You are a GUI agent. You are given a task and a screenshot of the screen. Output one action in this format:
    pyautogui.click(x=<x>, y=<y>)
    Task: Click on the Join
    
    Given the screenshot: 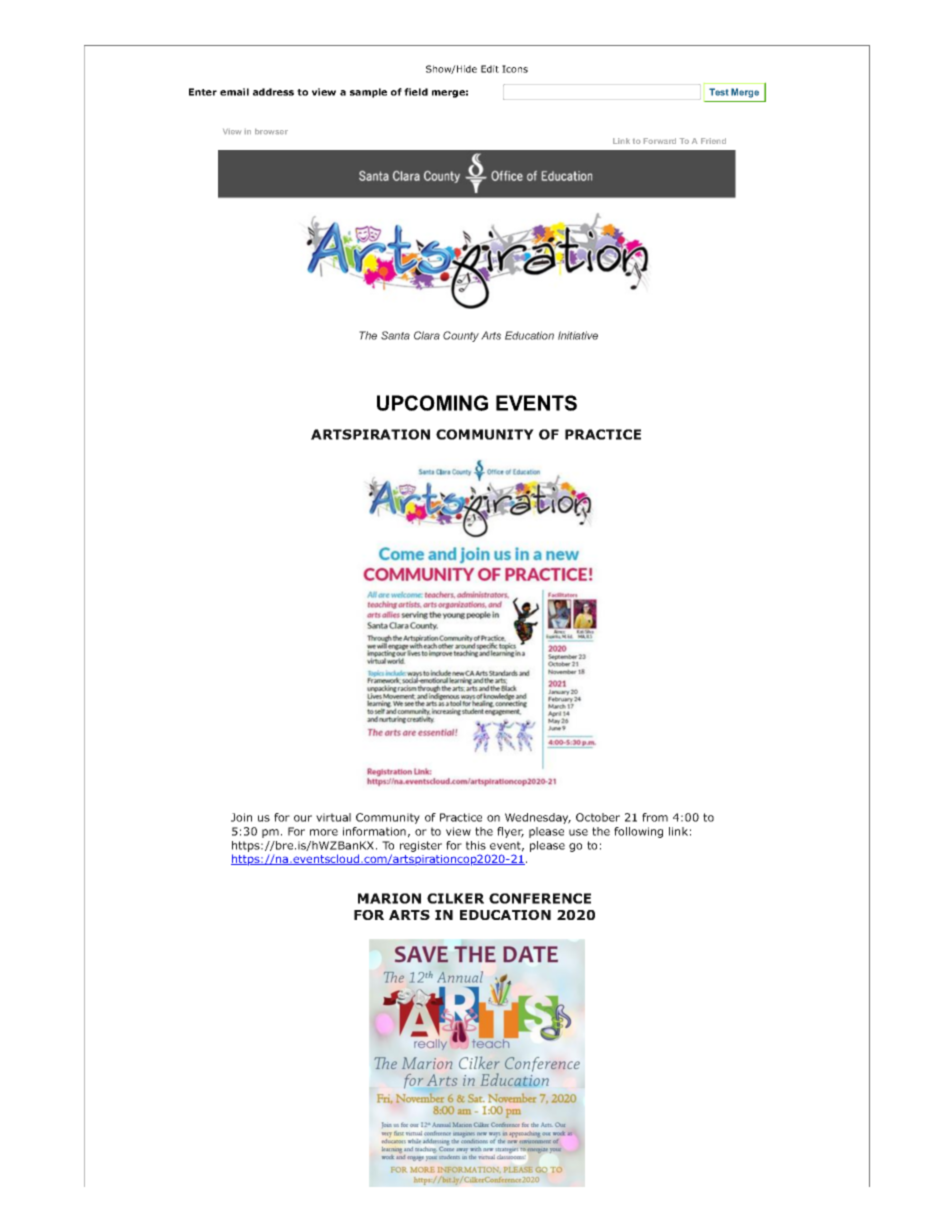 What is the action you would take?
    pyautogui.click(x=241, y=817)
